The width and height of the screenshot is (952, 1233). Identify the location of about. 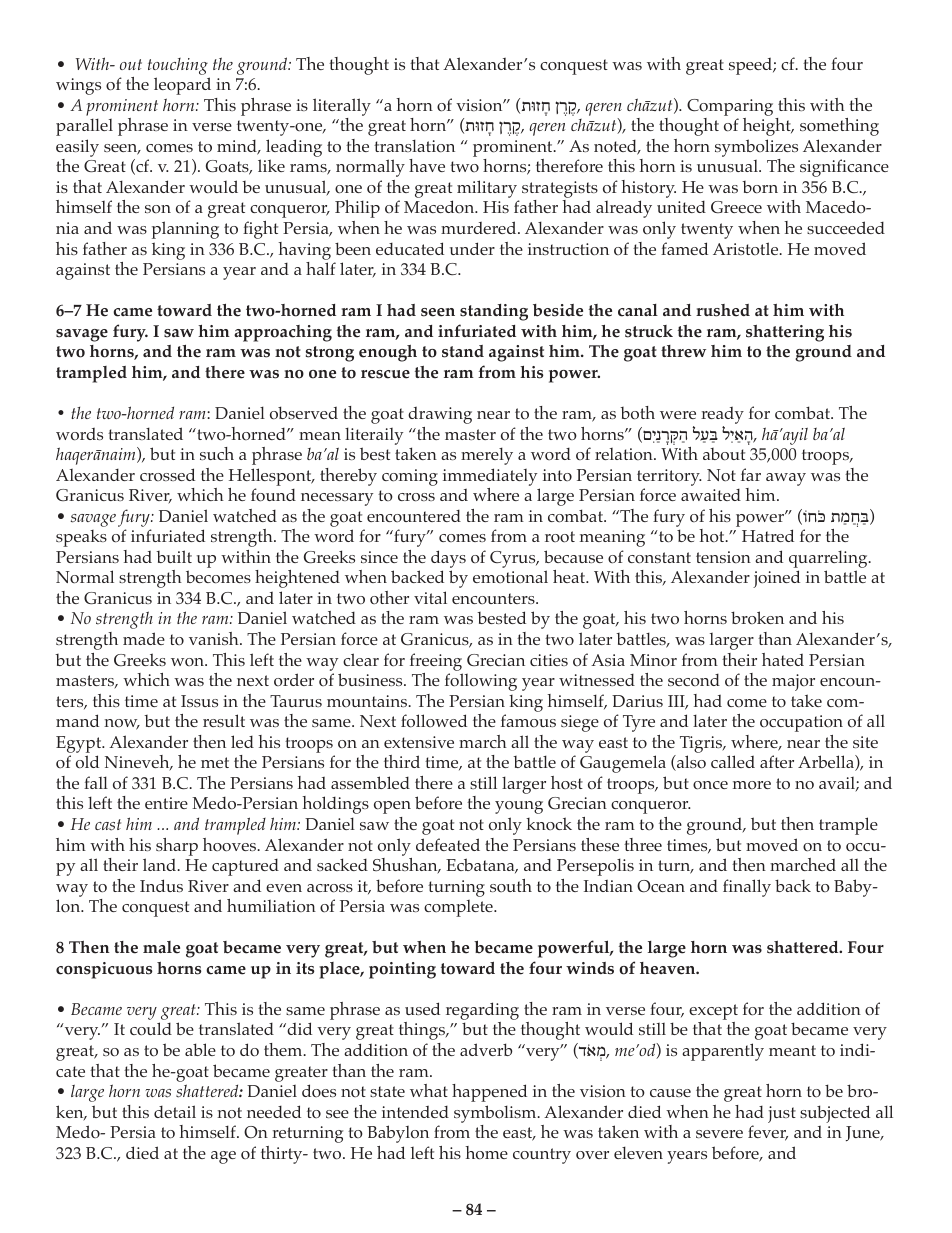
(724, 454).
